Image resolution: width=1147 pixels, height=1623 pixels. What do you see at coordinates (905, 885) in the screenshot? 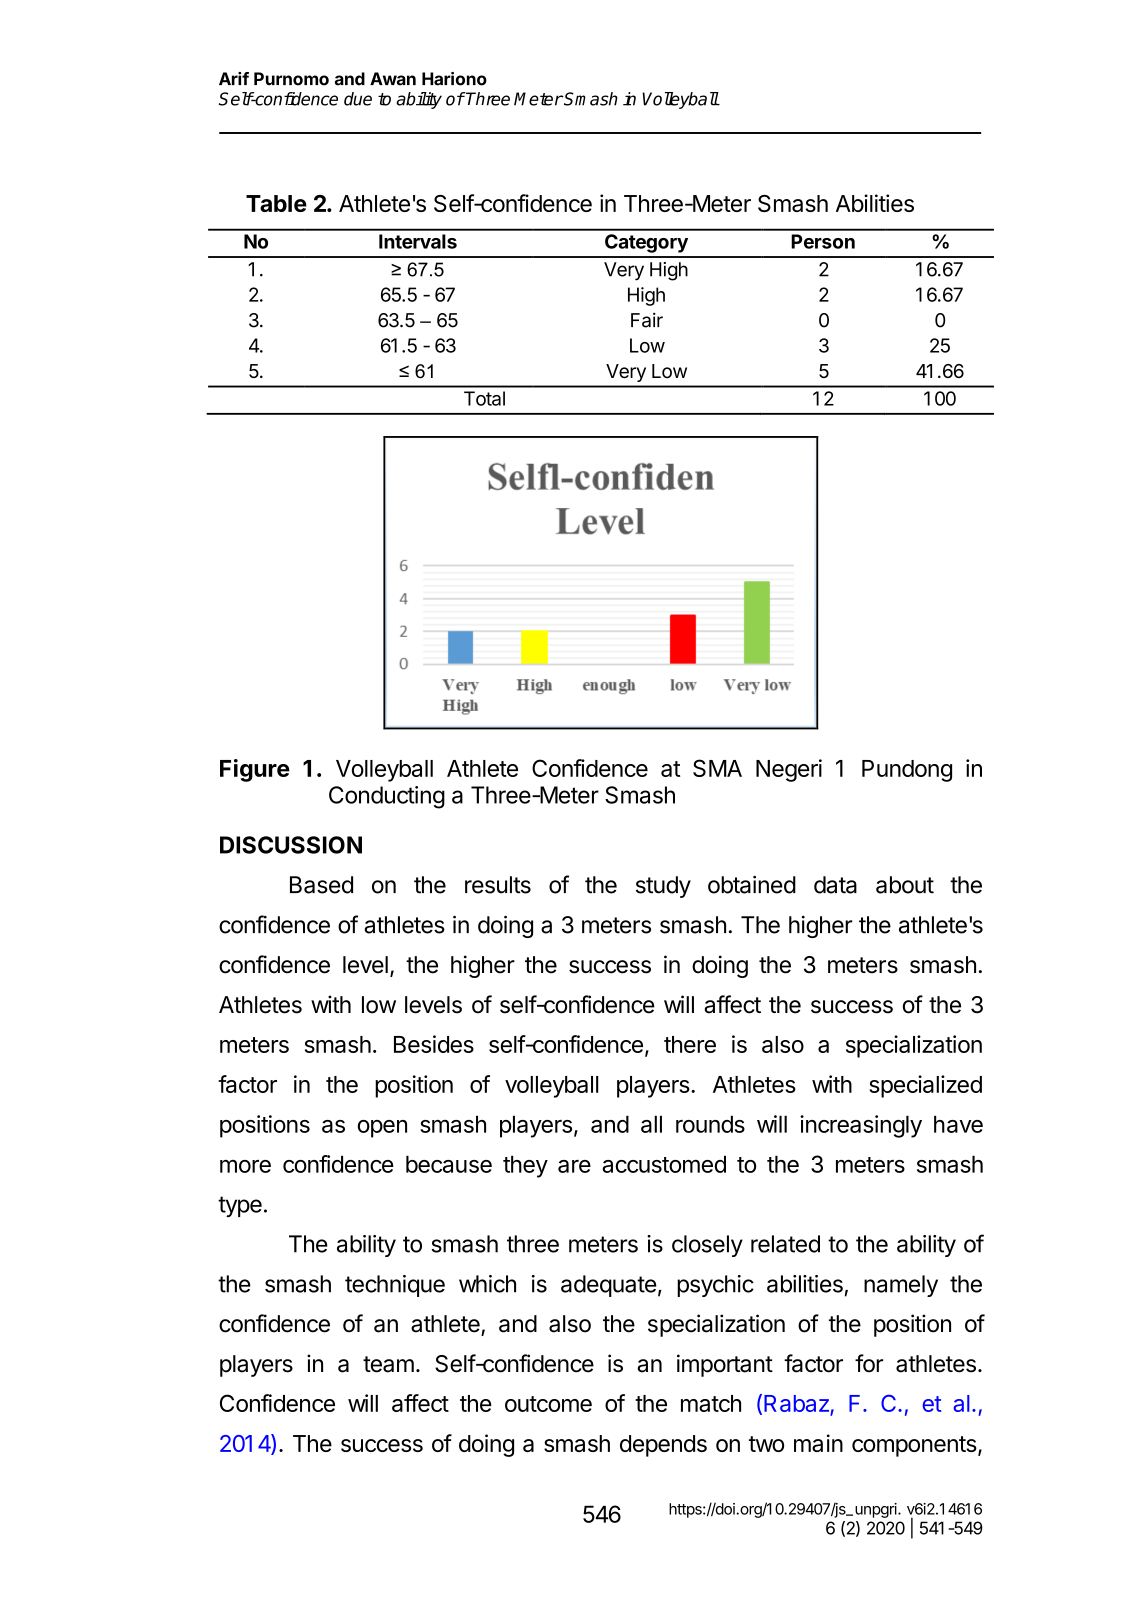
I see `about` at bounding box center [905, 885].
